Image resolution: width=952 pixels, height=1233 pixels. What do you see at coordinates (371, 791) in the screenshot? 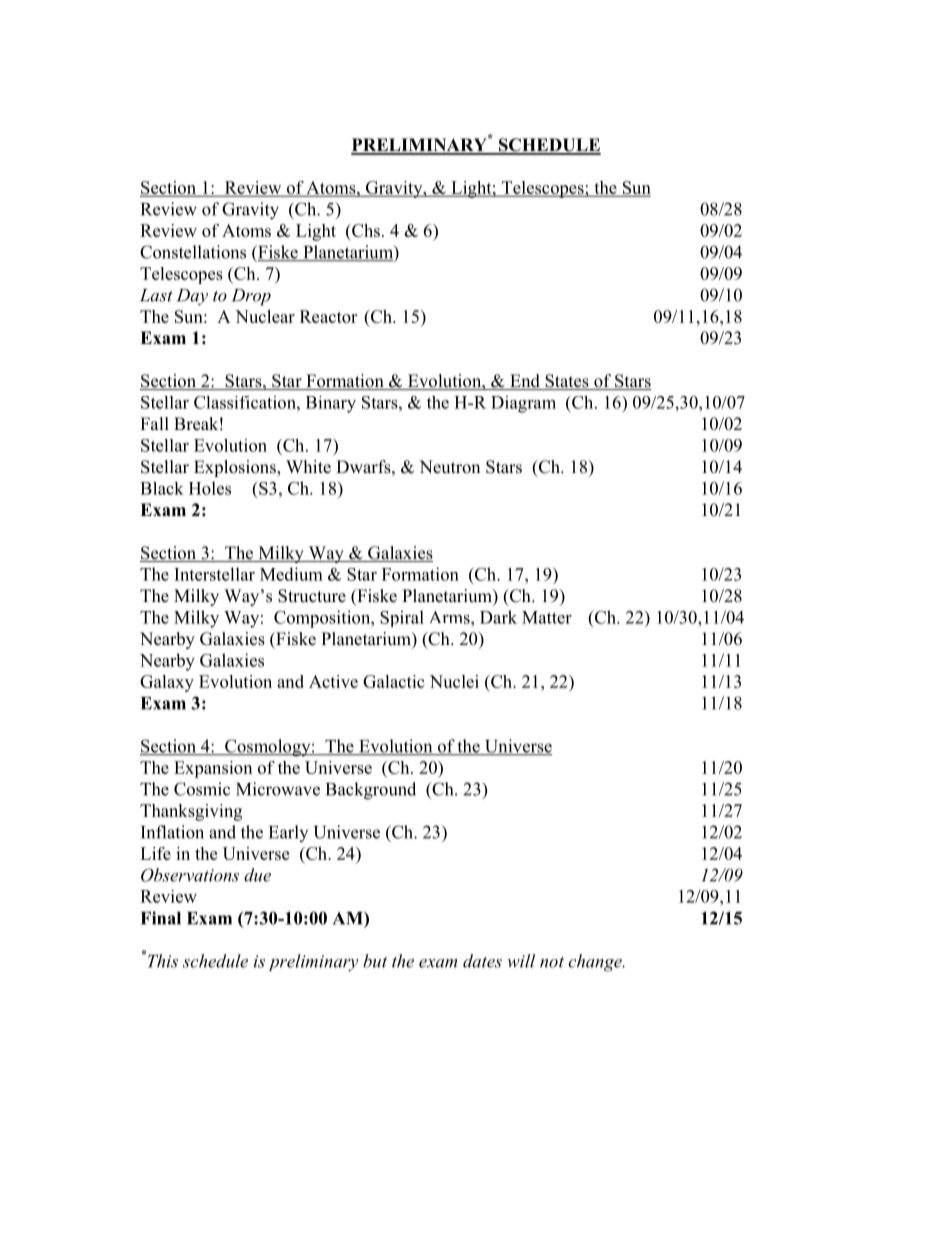
I see `Background` at bounding box center [371, 791].
